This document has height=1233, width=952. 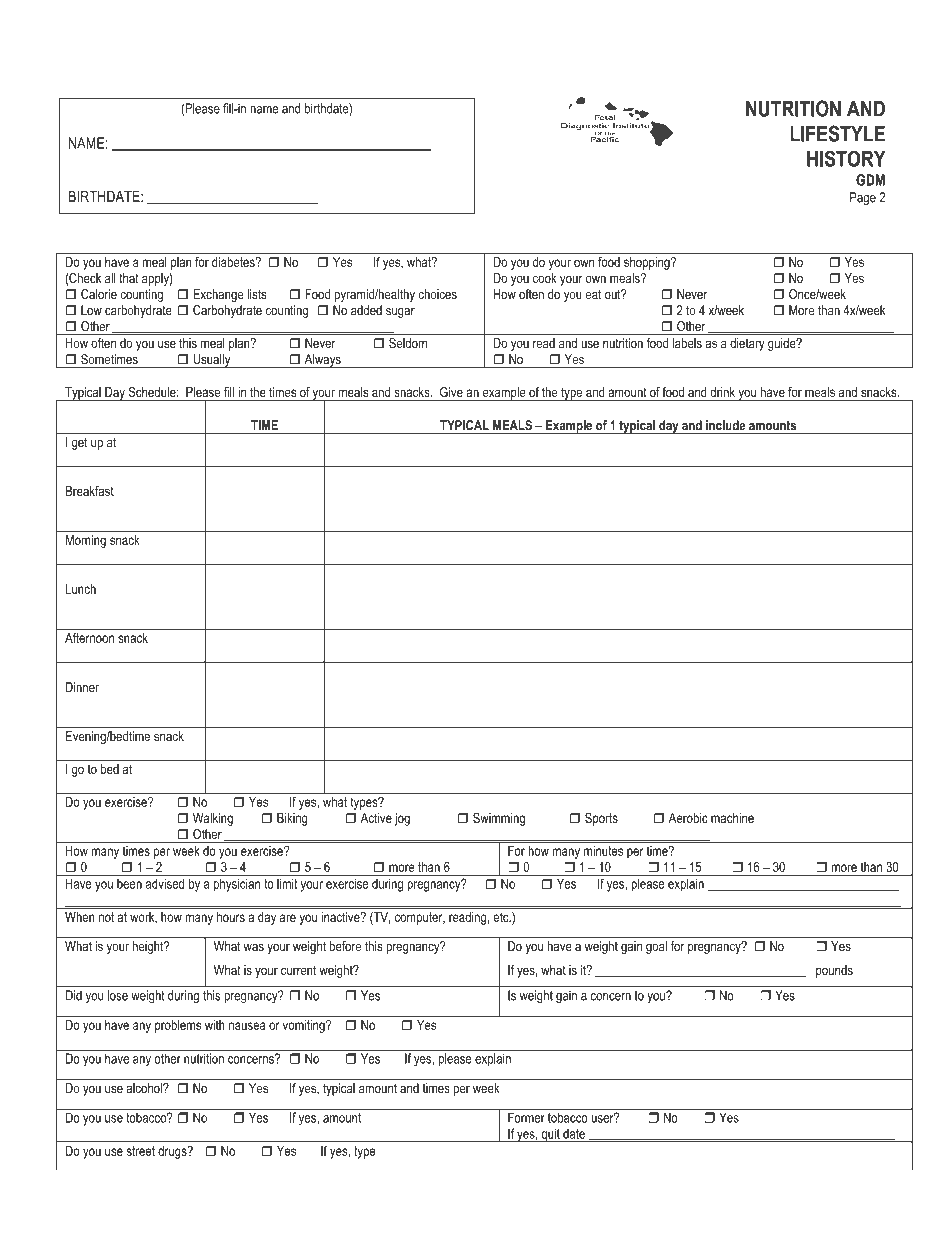 What do you see at coordinates (129, 278) in the document?
I see `that` at bounding box center [129, 278].
